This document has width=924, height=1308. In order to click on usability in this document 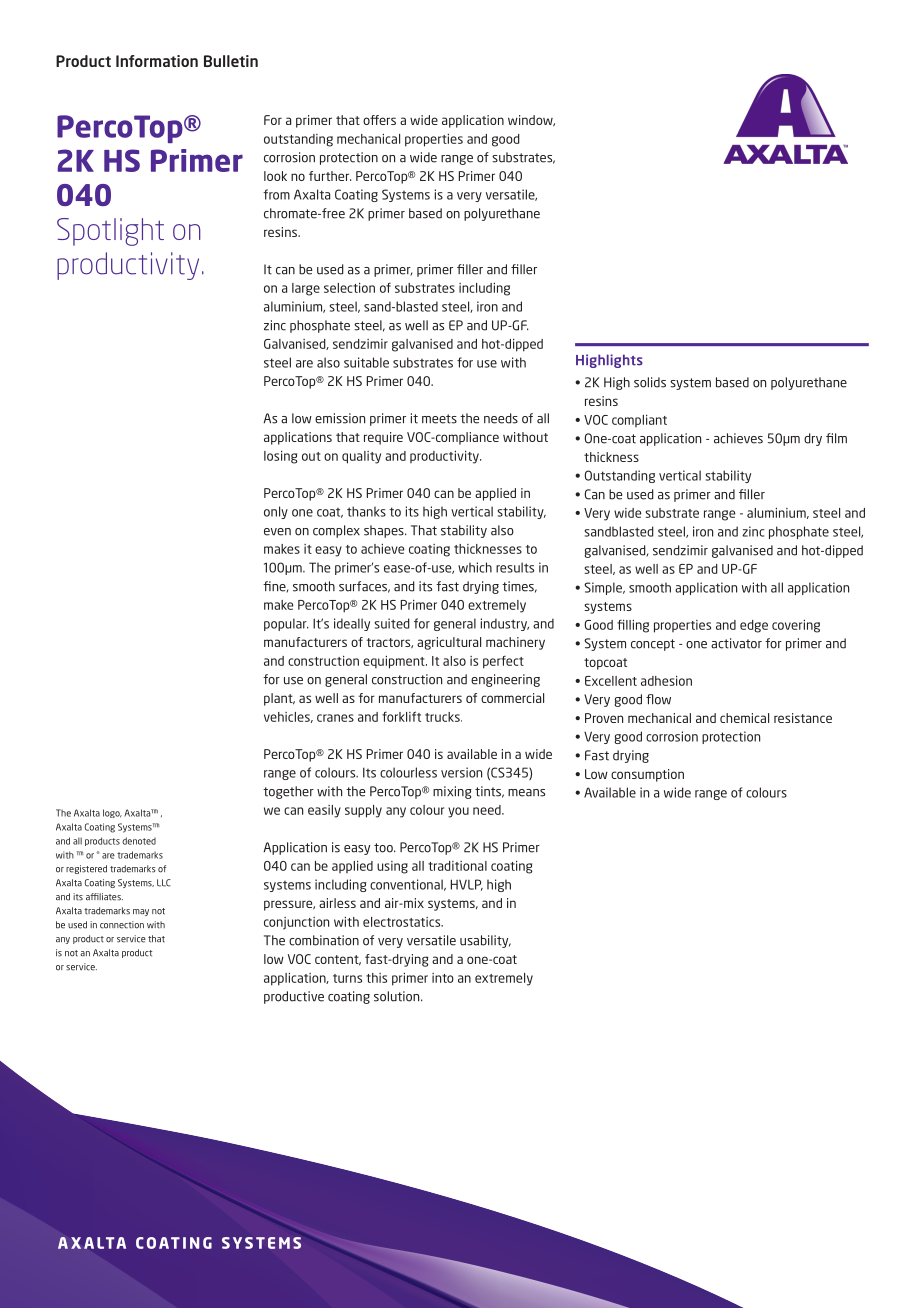, I will do `click(485, 941)`.
